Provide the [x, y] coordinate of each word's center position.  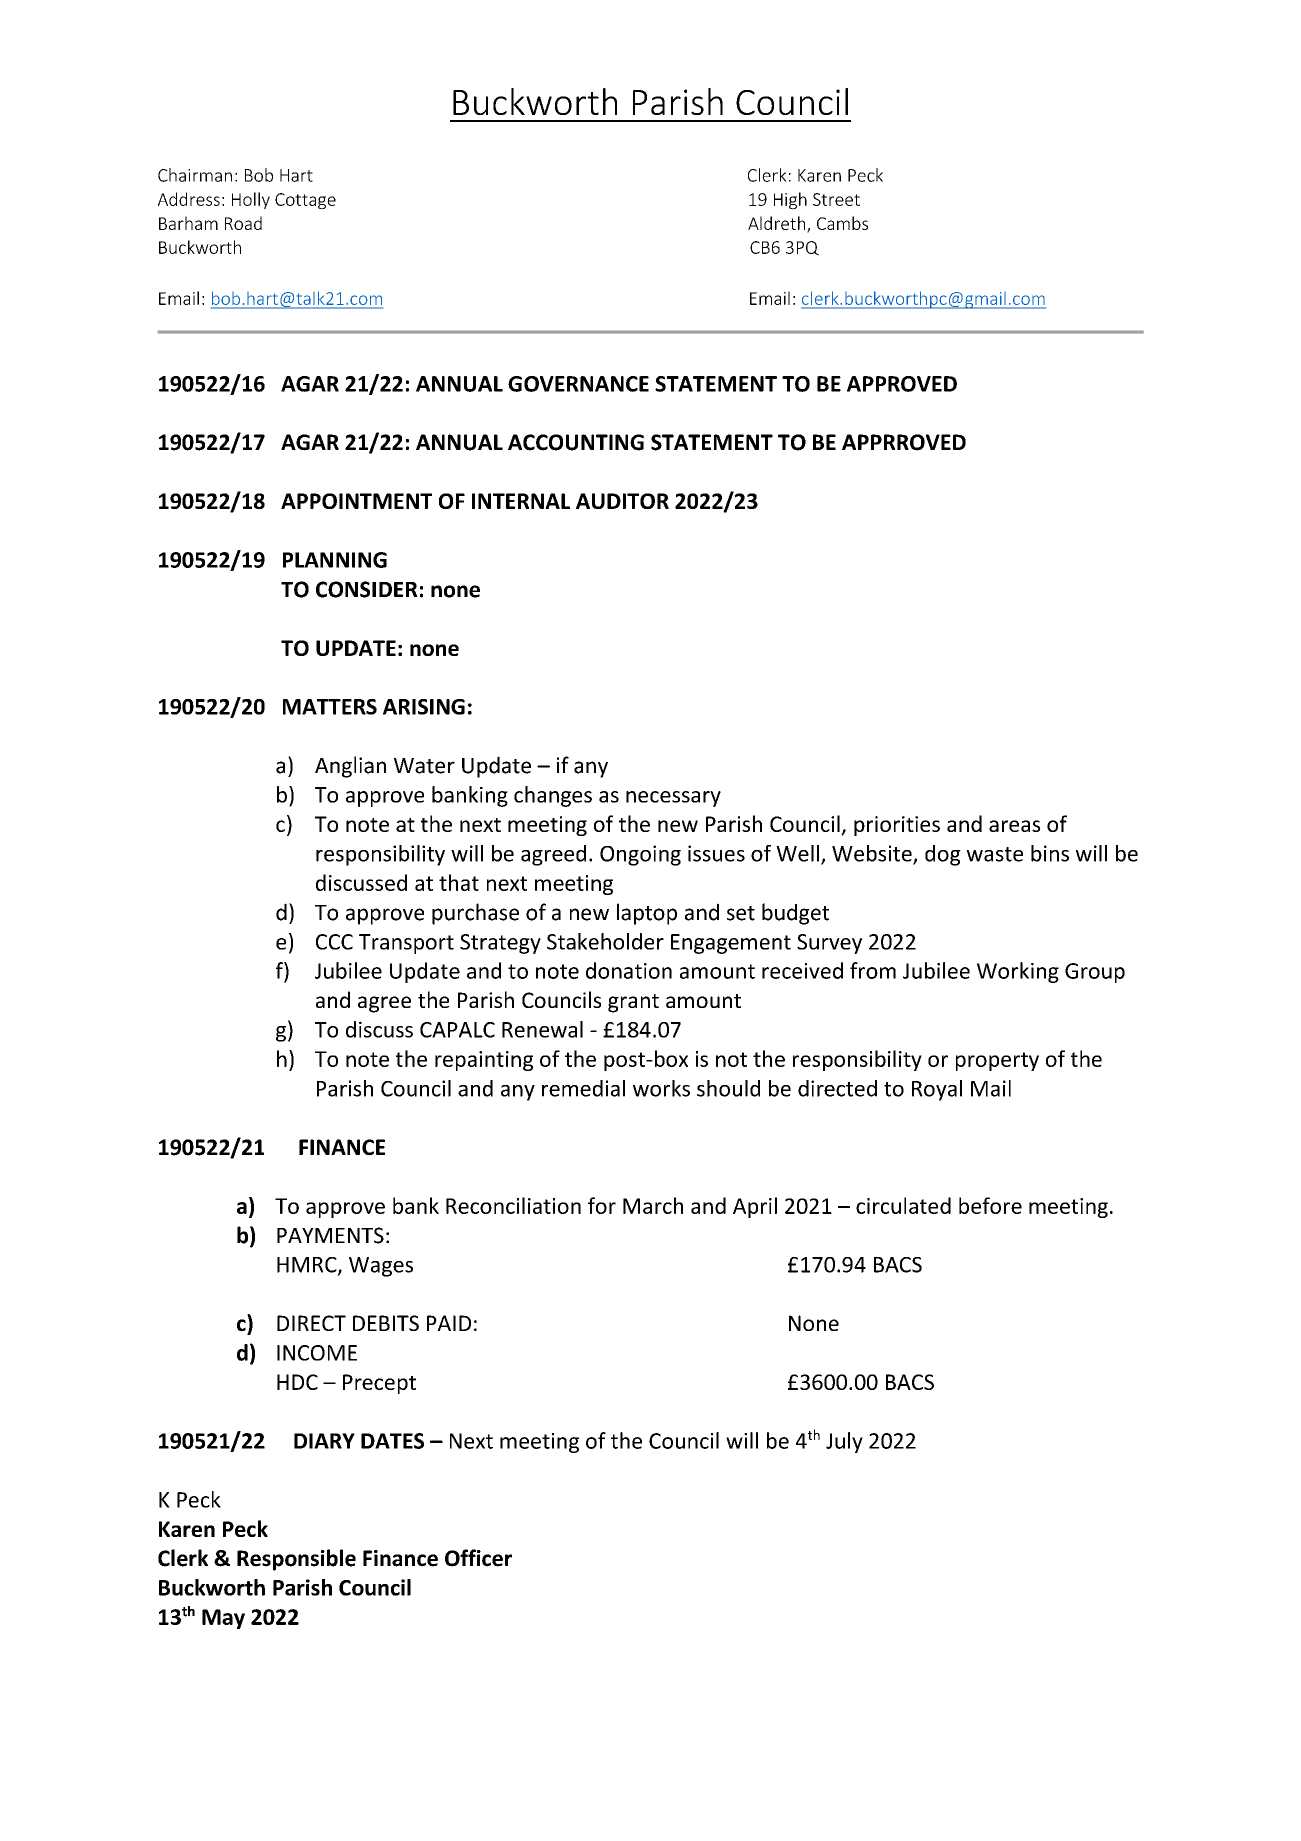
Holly [251, 200]
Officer [478, 1558]
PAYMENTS [330, 1235]
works [661, 1088]
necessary [673, 799]
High [790, 201]
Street [836, 199]
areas [1014, 826]
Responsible [296, 1560]
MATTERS [330, 707]
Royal [937, 1090]
